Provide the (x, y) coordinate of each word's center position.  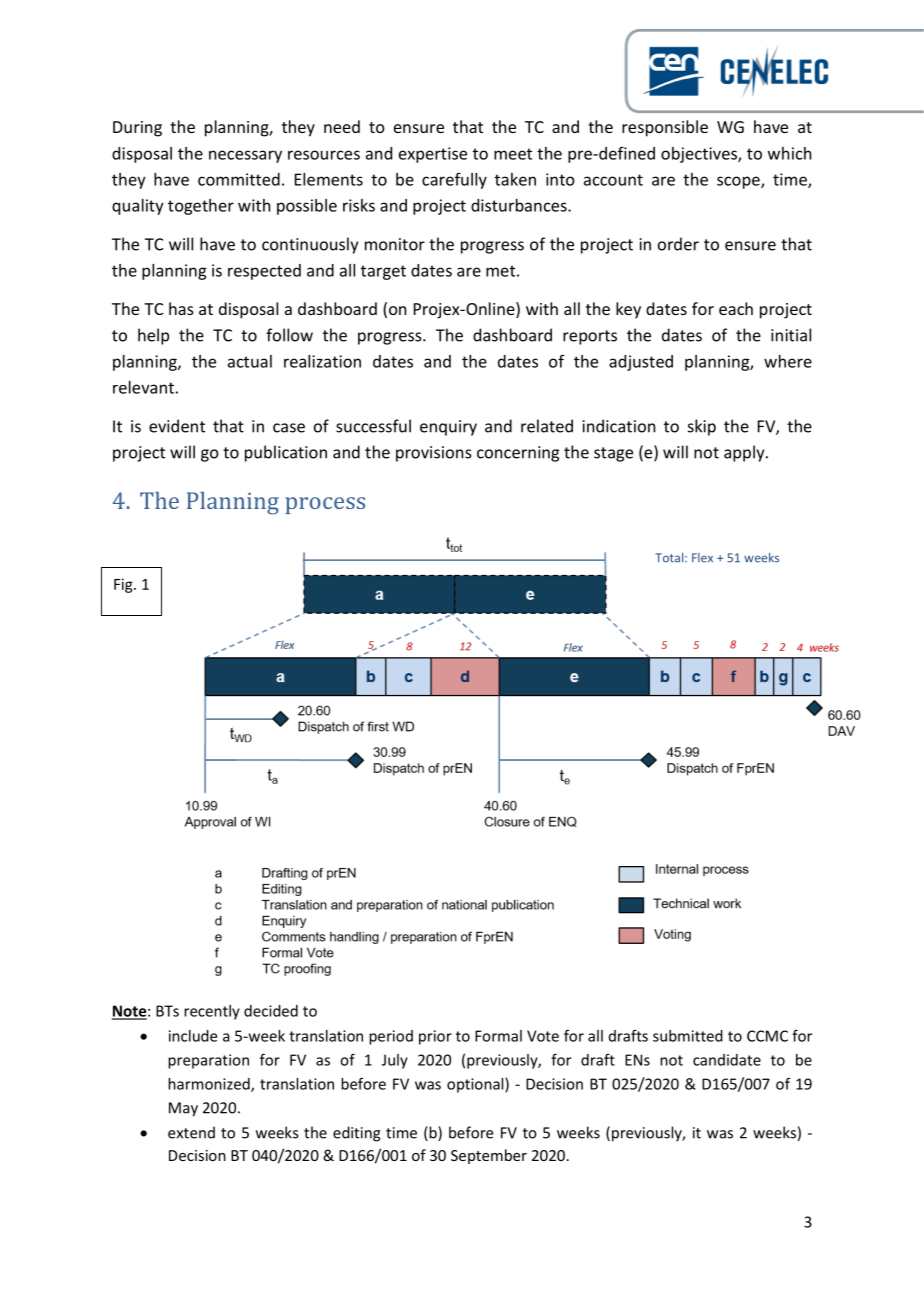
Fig (124, 585)
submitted (688, 1036)
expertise (433, 155)
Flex (702, 558)
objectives (700, 155)
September (489, 1156)
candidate (727, 1060)
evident (177, 426)
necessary (245, 156)
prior (435, 1037)
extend (191, 1132)
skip (702, 427)
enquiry (448, 428)
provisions (434, 454)
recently (212, 1012)
